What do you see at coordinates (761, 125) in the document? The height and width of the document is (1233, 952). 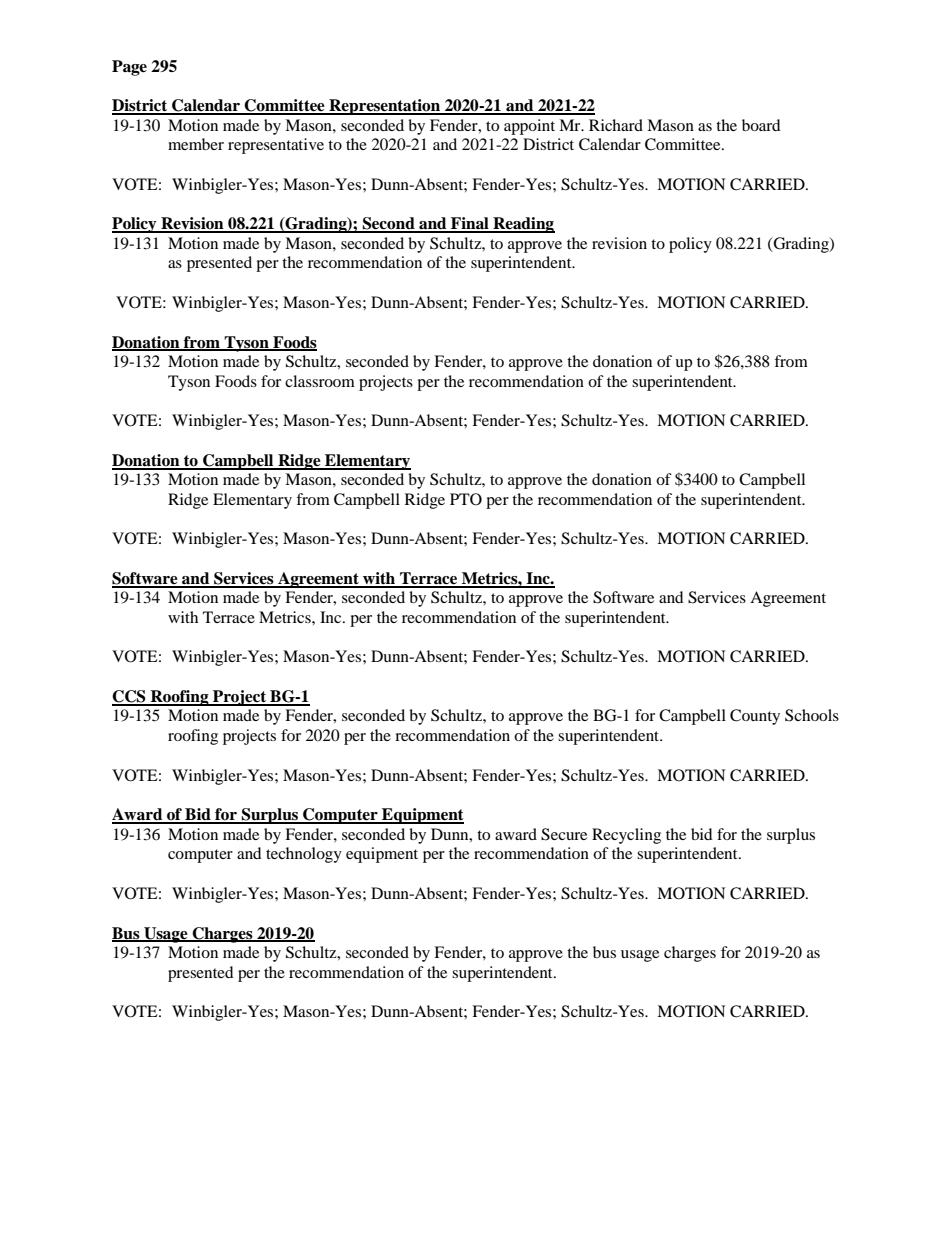 I see `board` at bounding box center [761, 125].
